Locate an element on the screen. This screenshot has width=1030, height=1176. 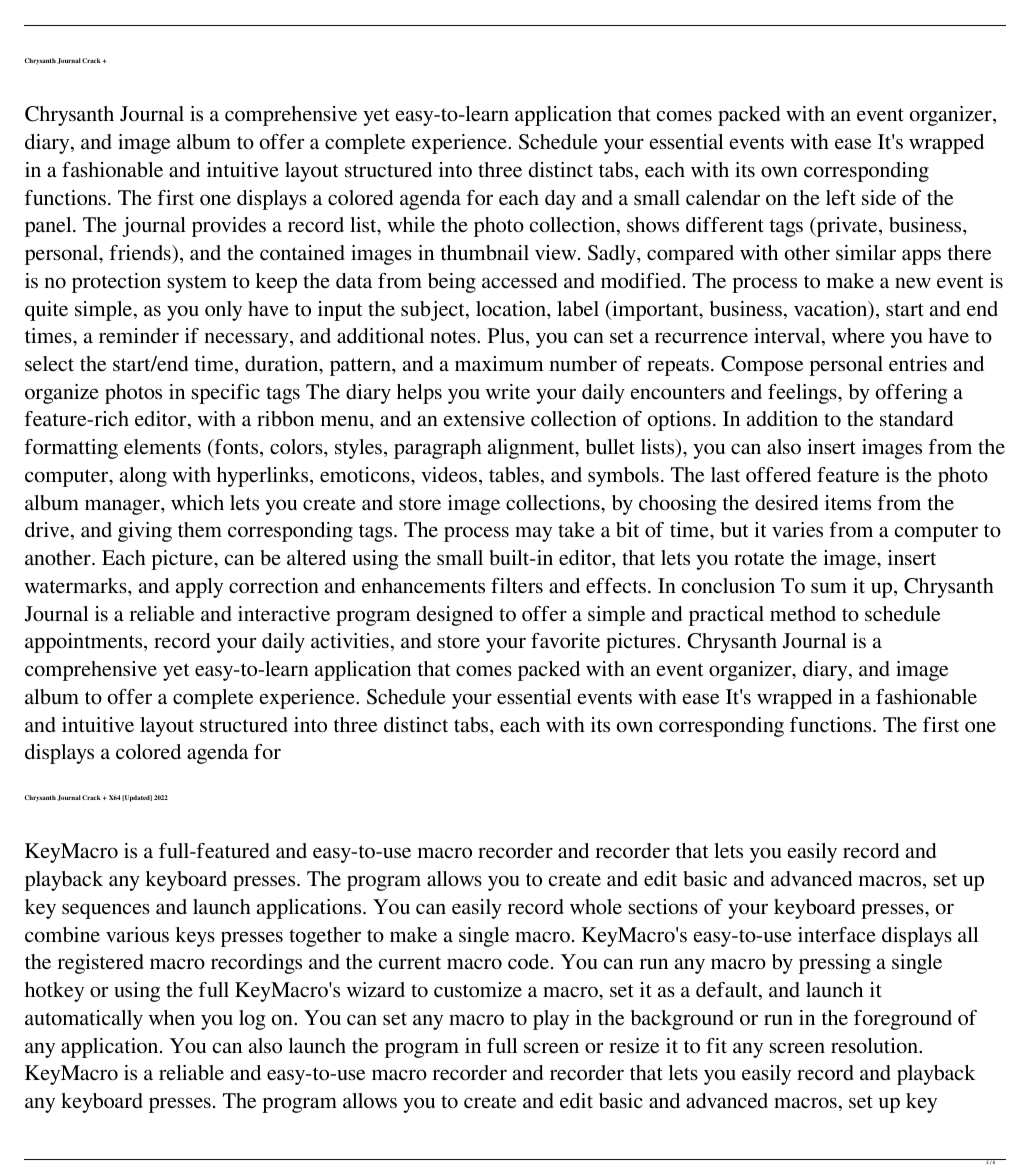
apply is located at coordinates (199, 588).
